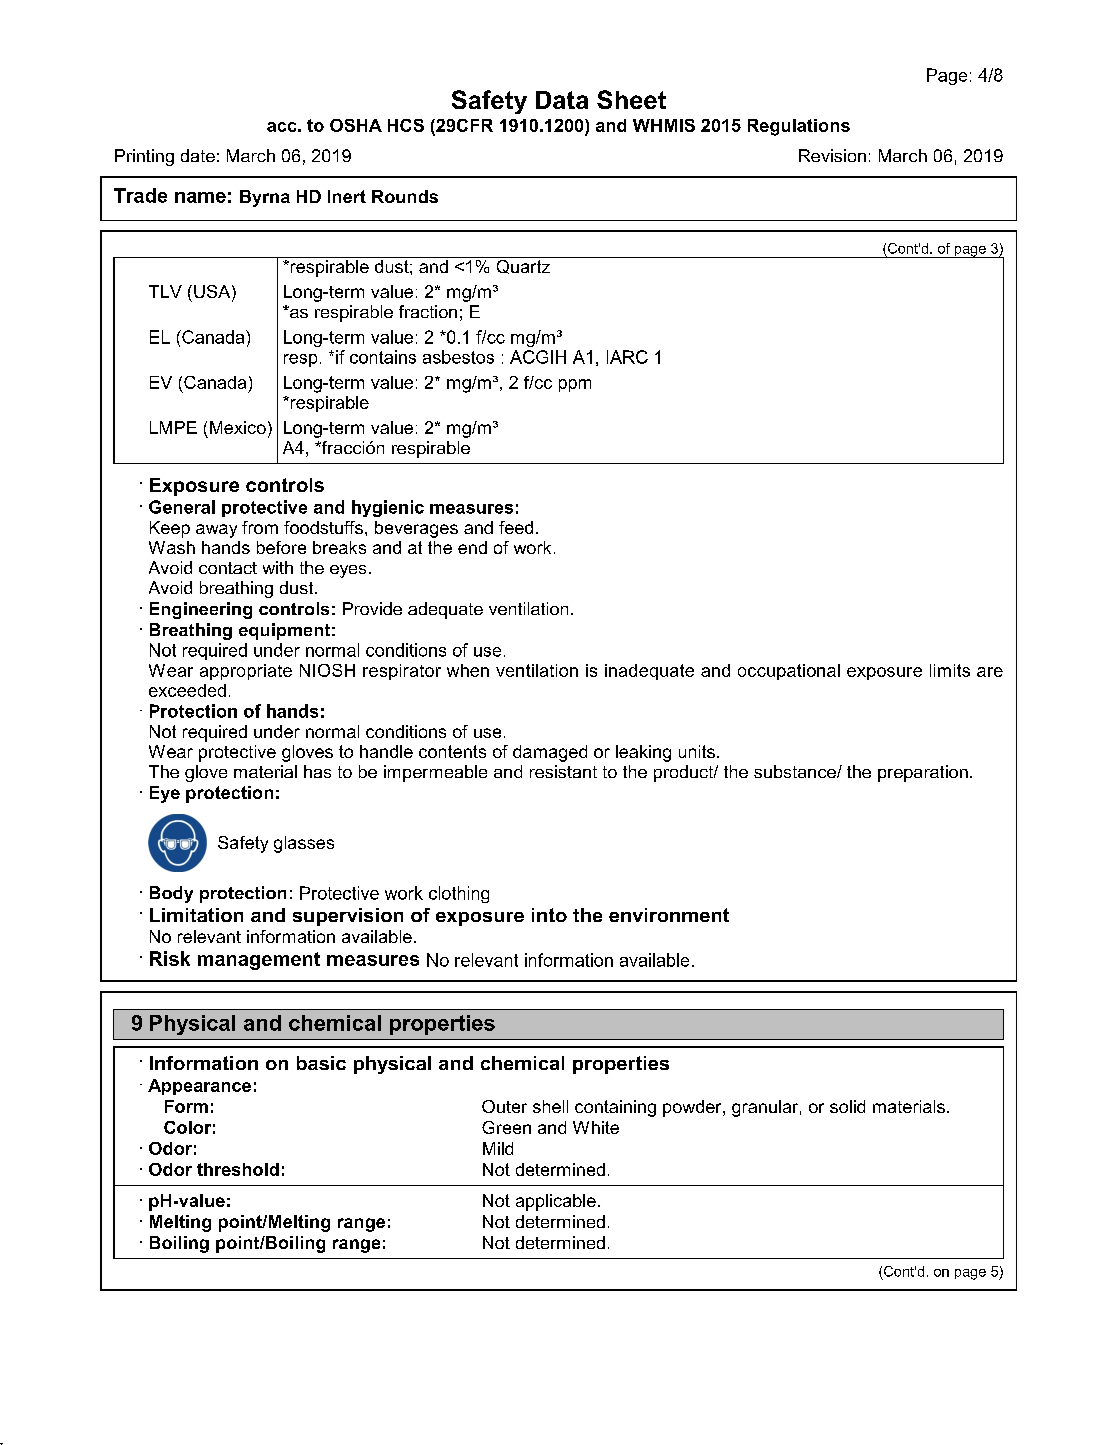 This page has width=1117, height=1445. I want to click on feed, so click(516, 527).
